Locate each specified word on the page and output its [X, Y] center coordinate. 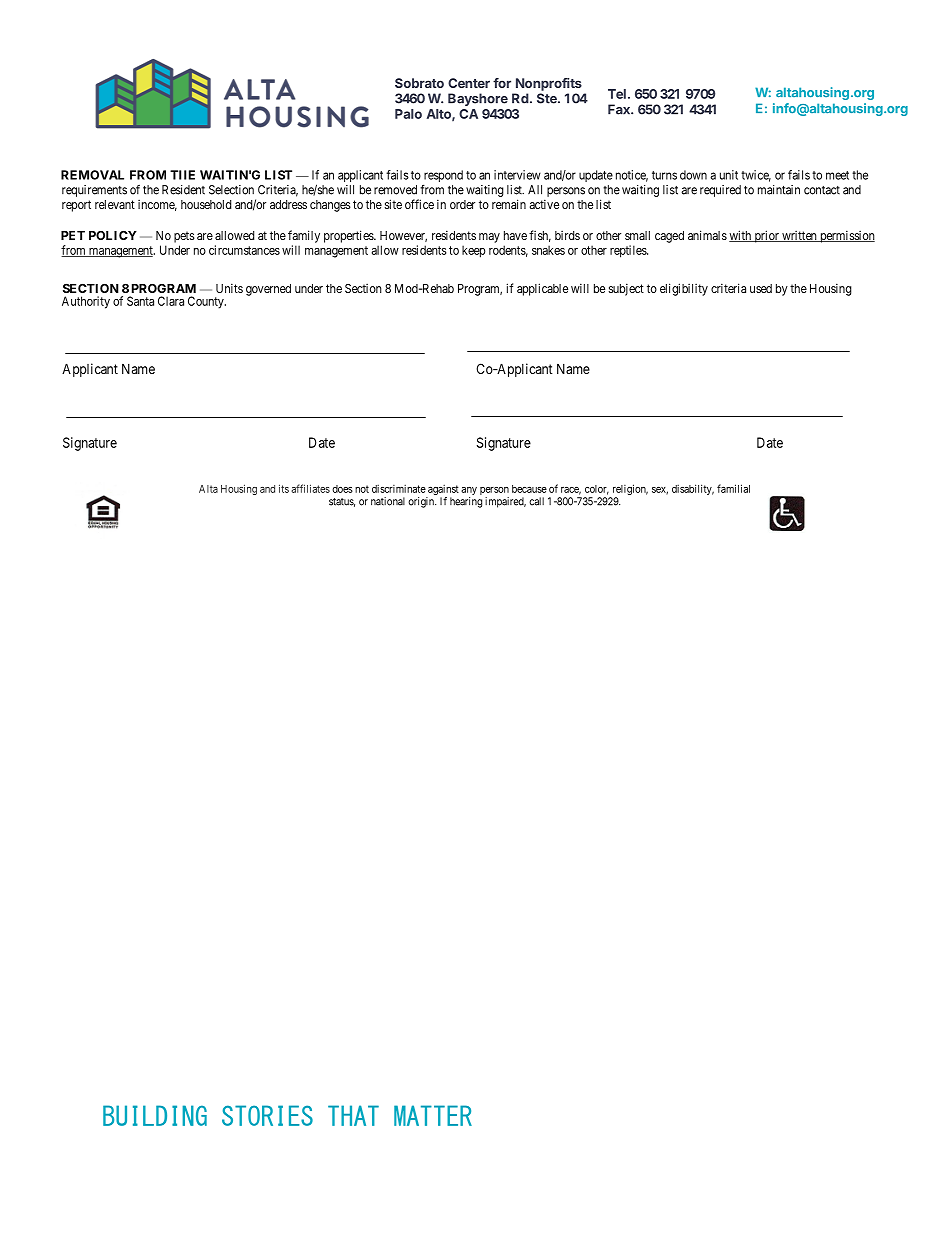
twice [756, 176]
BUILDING [155, 1115]
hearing [466, 502]
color [597, 490]
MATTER [433, 1115]
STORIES [267, 1115]
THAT [353, 1115]
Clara [171, 301]
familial [733, 488]
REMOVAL [92, 175]
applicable [542, 289]
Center [469, 83]
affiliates [310, 488]
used [761, 288]
